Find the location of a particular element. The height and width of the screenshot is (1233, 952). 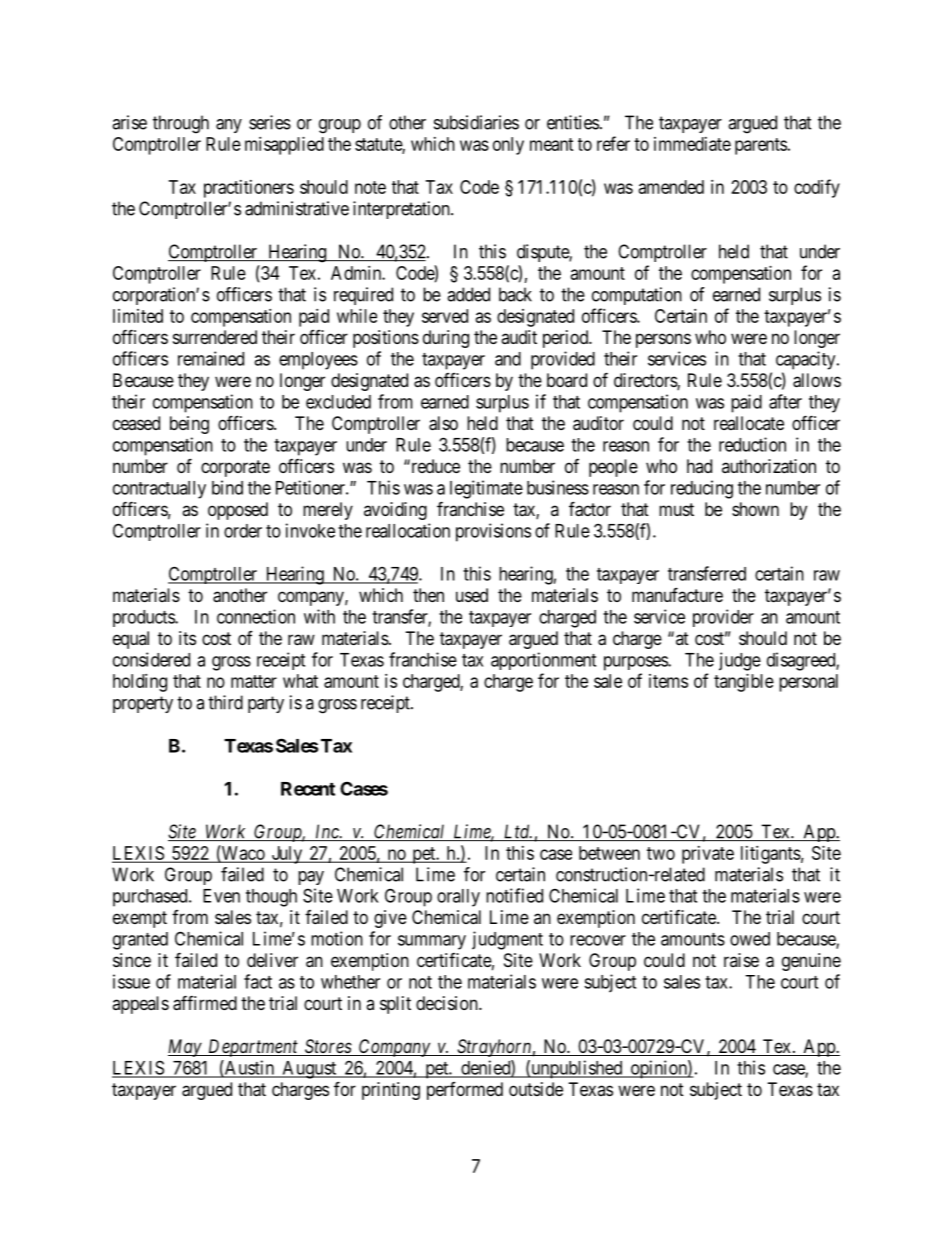

only is located at coordinates (508, 146).
